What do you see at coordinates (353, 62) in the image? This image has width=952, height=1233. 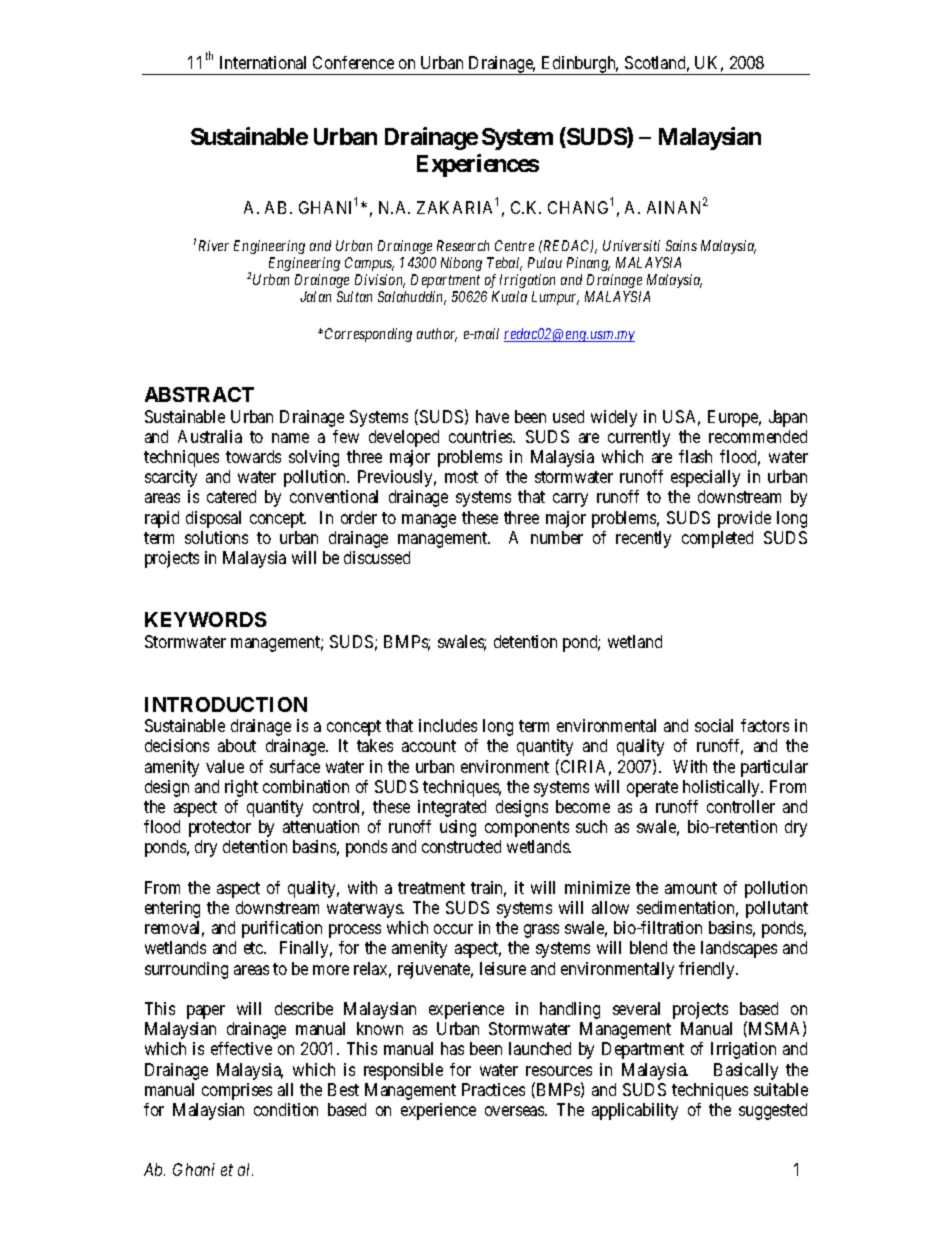 I see `Conference` at bounding box center [353, 62].
